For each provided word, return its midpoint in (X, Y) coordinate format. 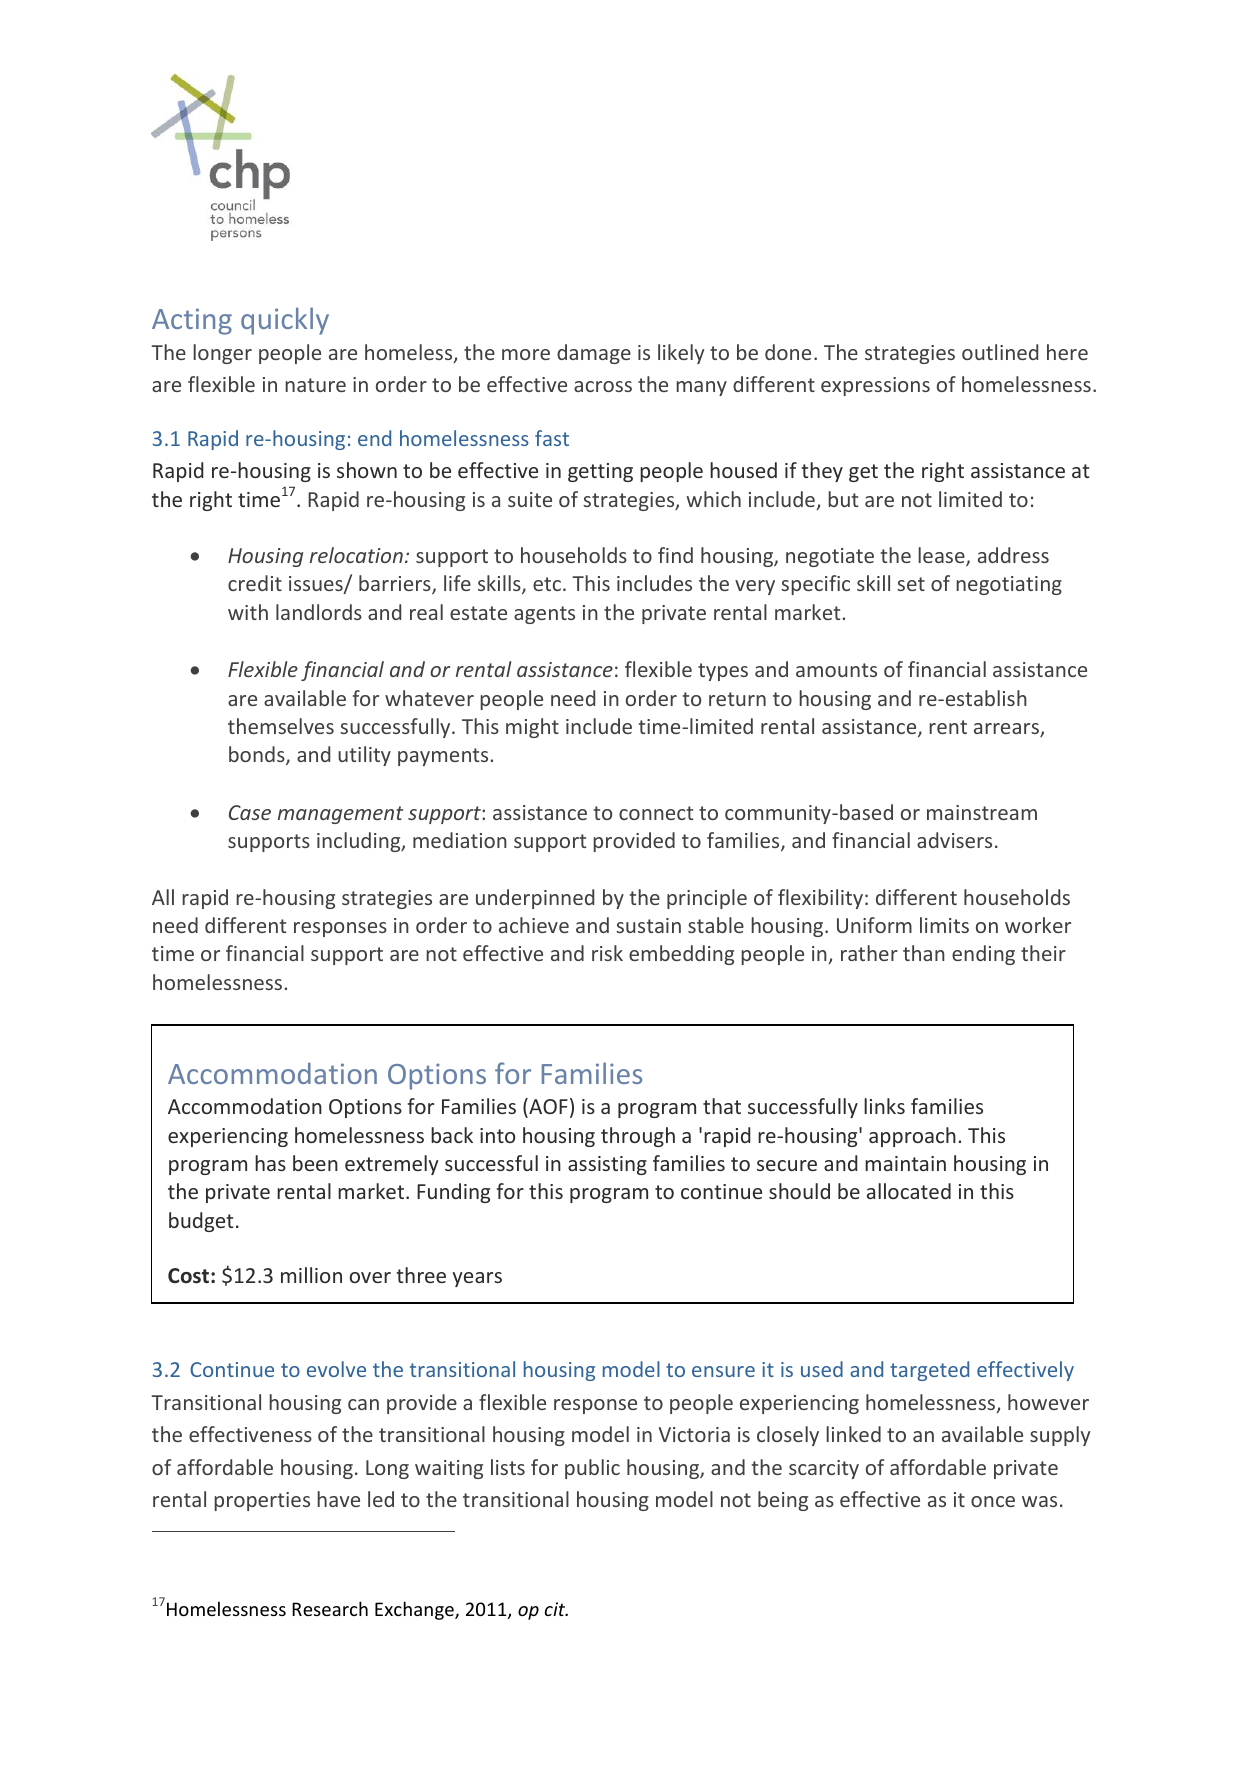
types (723, 672)
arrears (1007, 730)
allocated (909, 1191)
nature (315, 385)
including (360, 842)
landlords (319, 612)
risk (607, 953)
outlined (1000, 352)
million (311, 1275)
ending (983, 955)
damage (594, 354)
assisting (607, 1165)
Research (330, 1608)
